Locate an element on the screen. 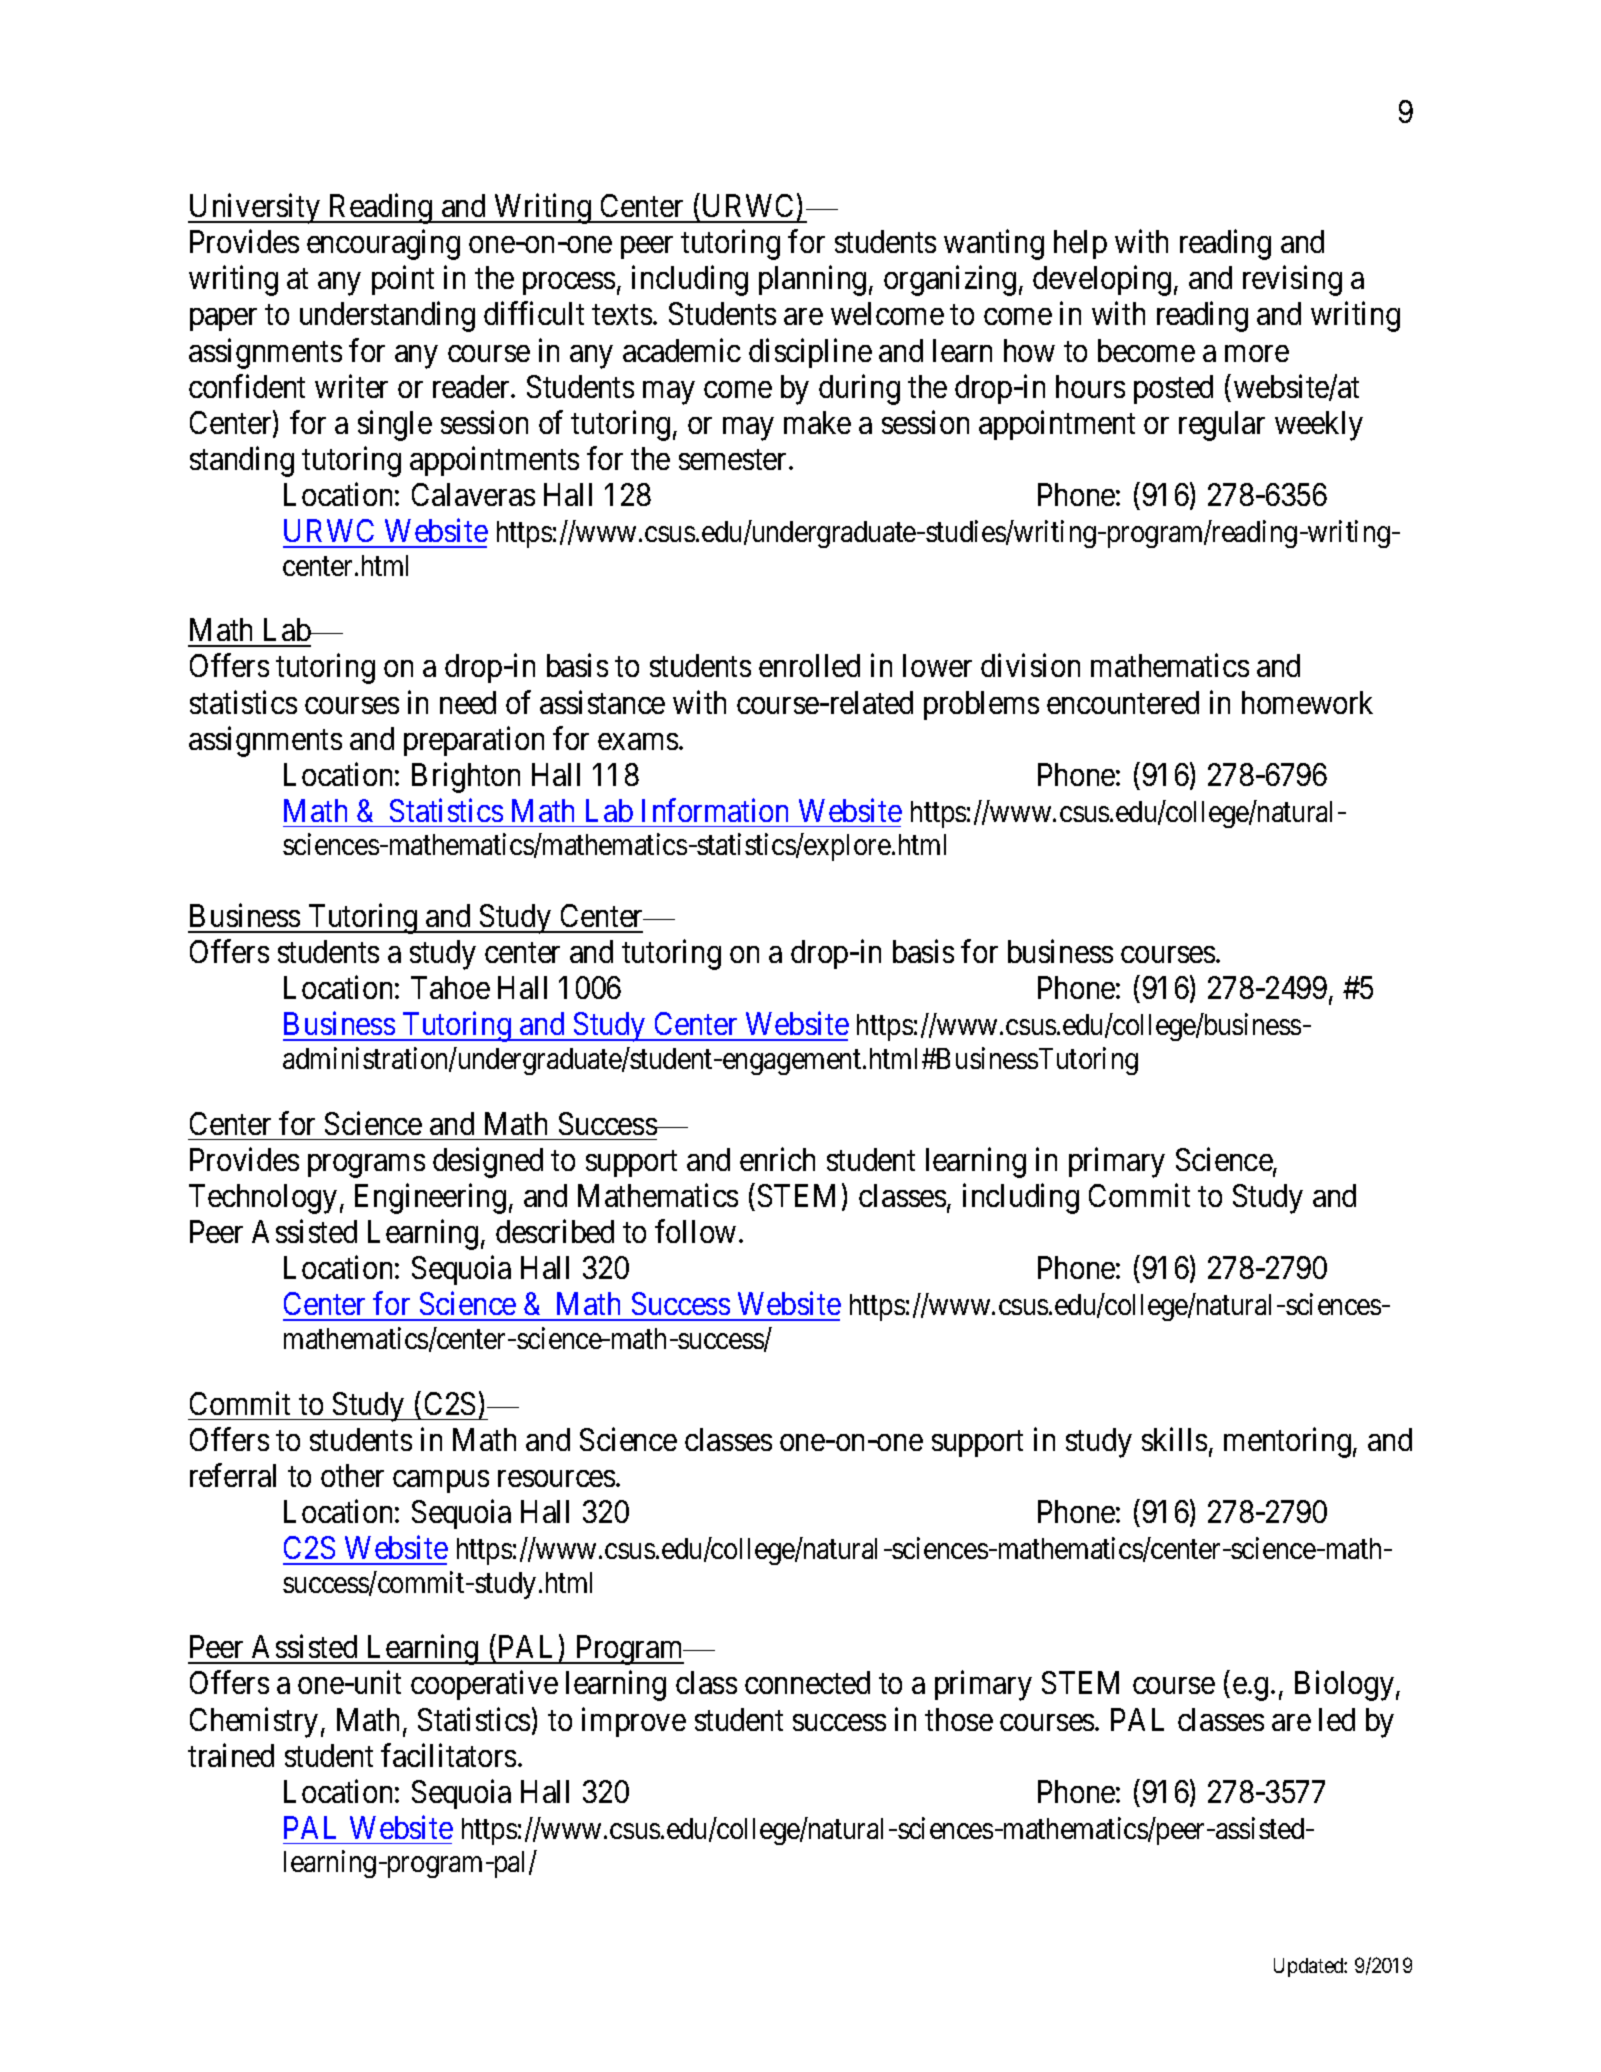 The width and height of the screenshot is (1601, 2072). connected is located at coordinates (807, 1682).
